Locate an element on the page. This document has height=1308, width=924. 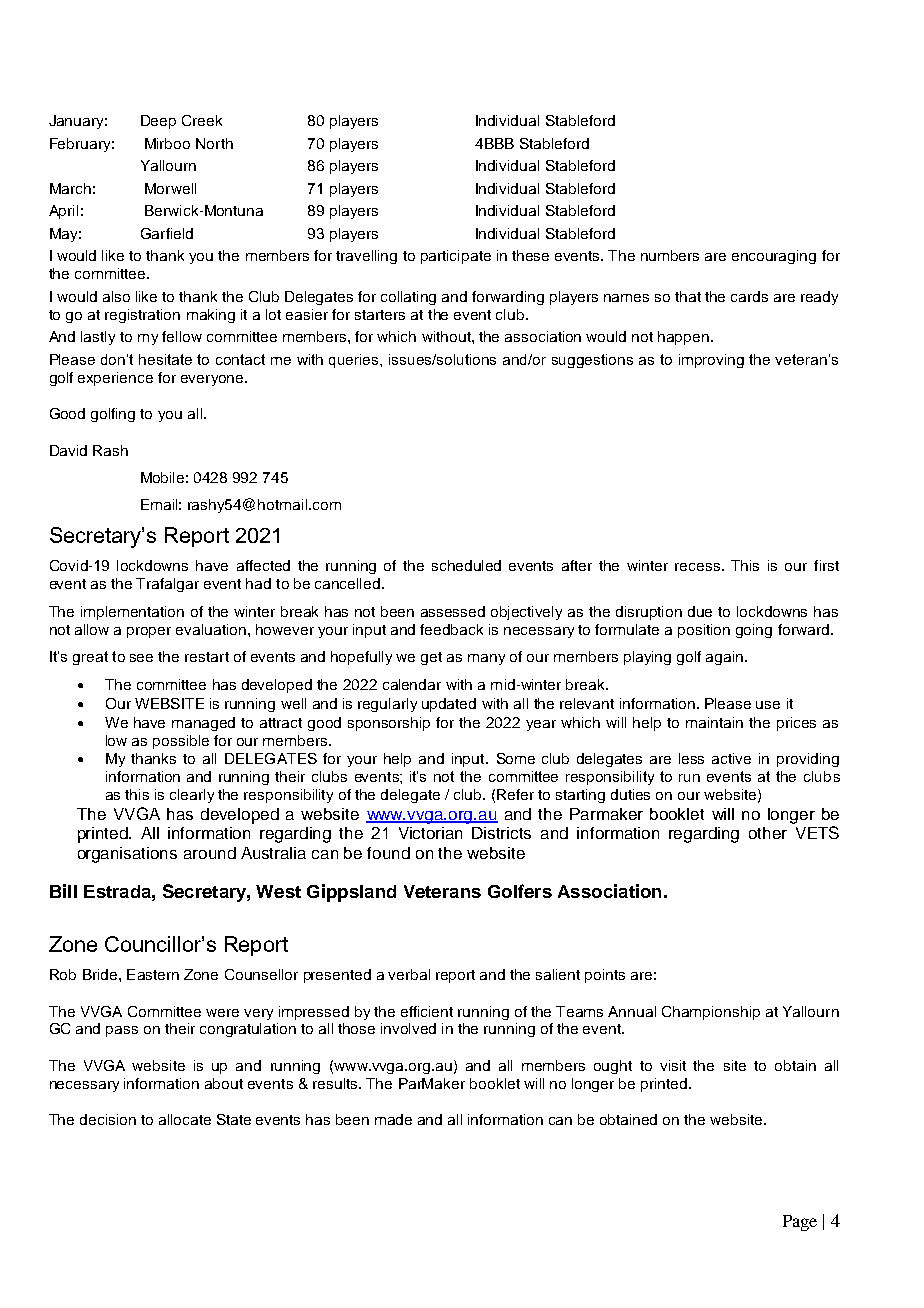
first is located at coordinates (826, 565).
